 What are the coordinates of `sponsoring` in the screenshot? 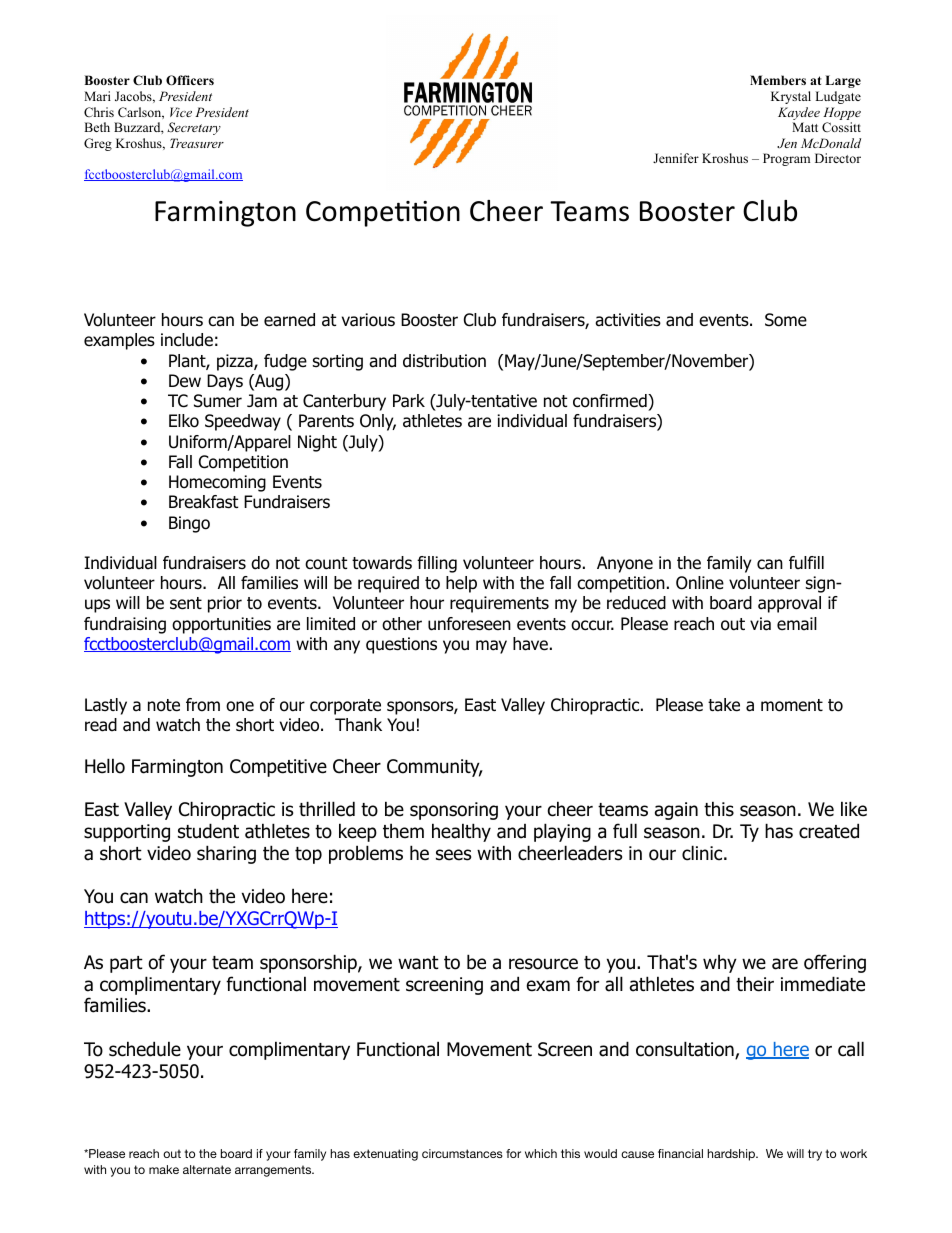 It's located at (454, 811).
